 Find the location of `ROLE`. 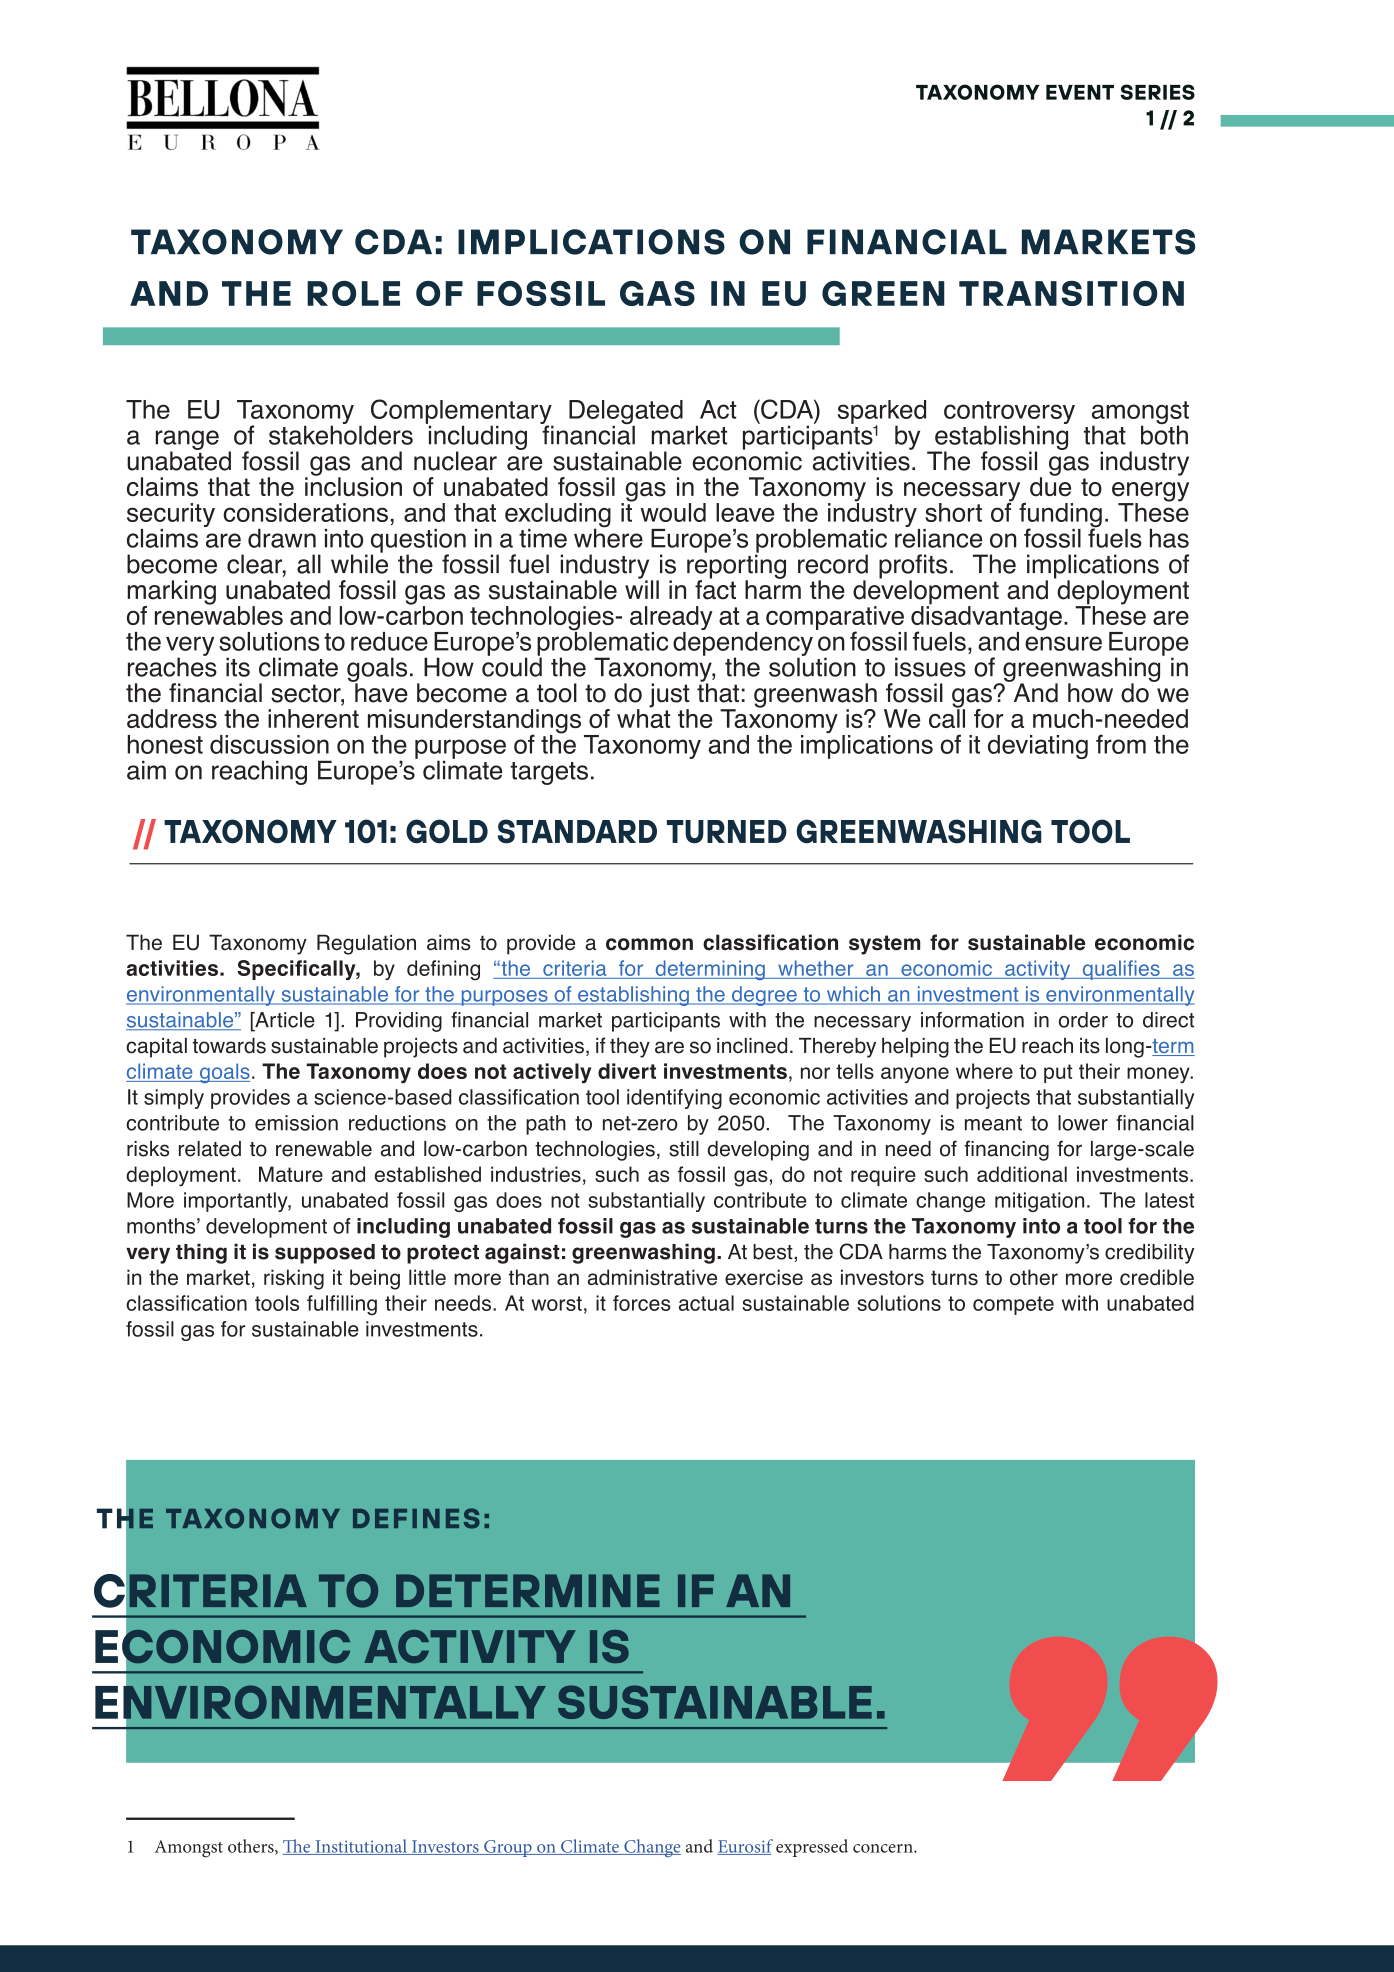

ROLE is located at coordinates (353, 293).
